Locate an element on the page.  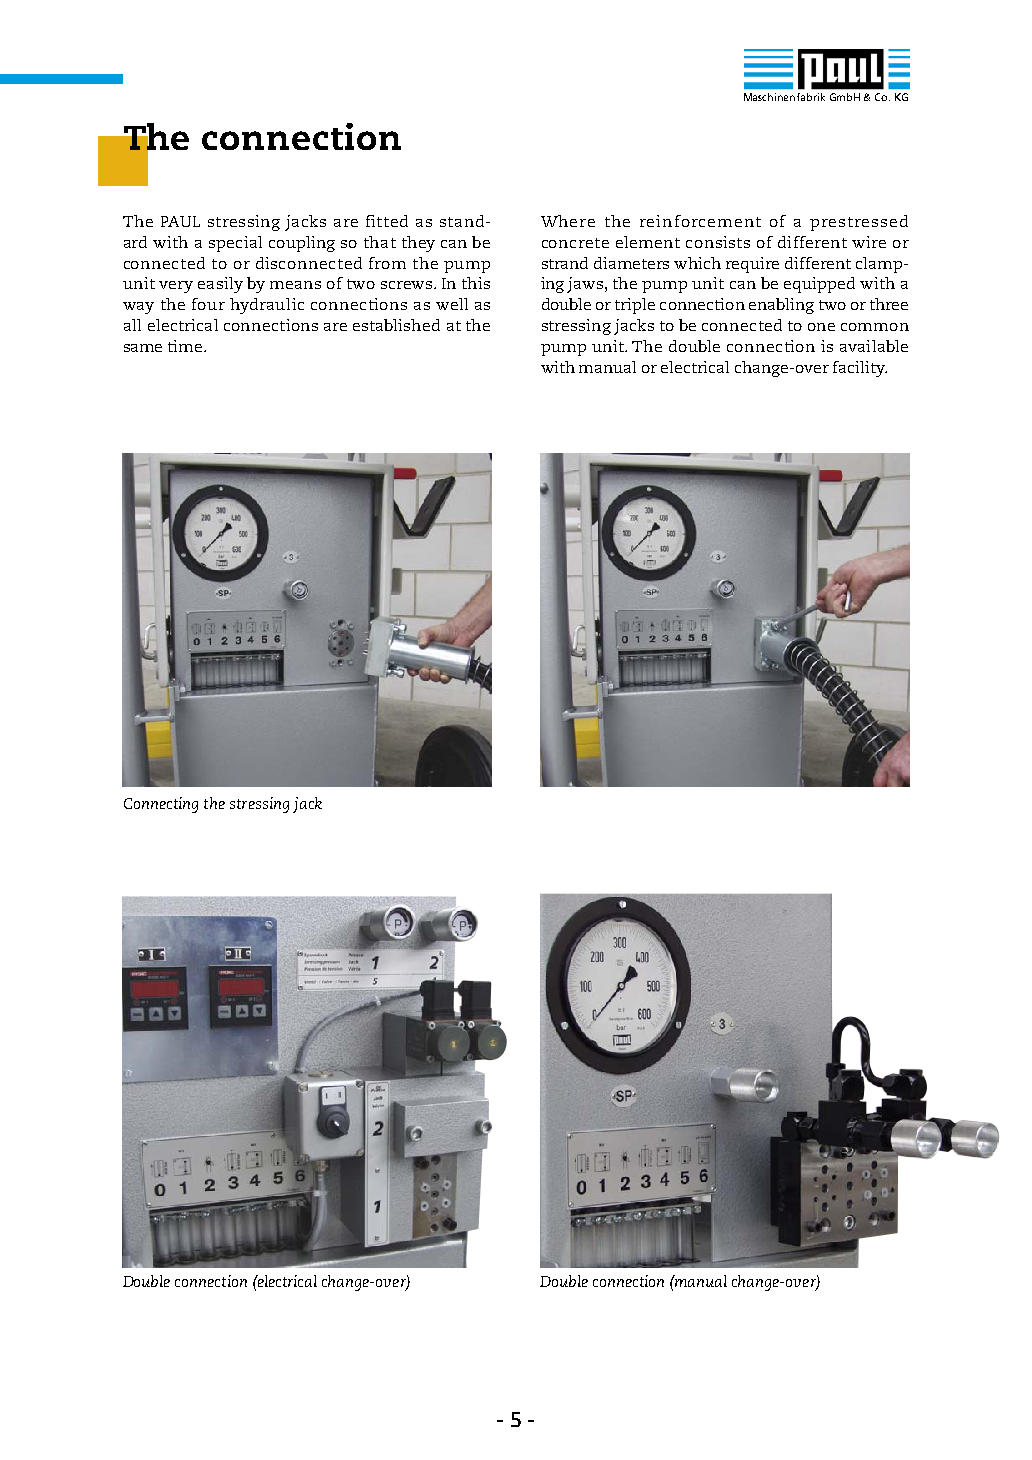
common is located at coordinates (875, 327).
